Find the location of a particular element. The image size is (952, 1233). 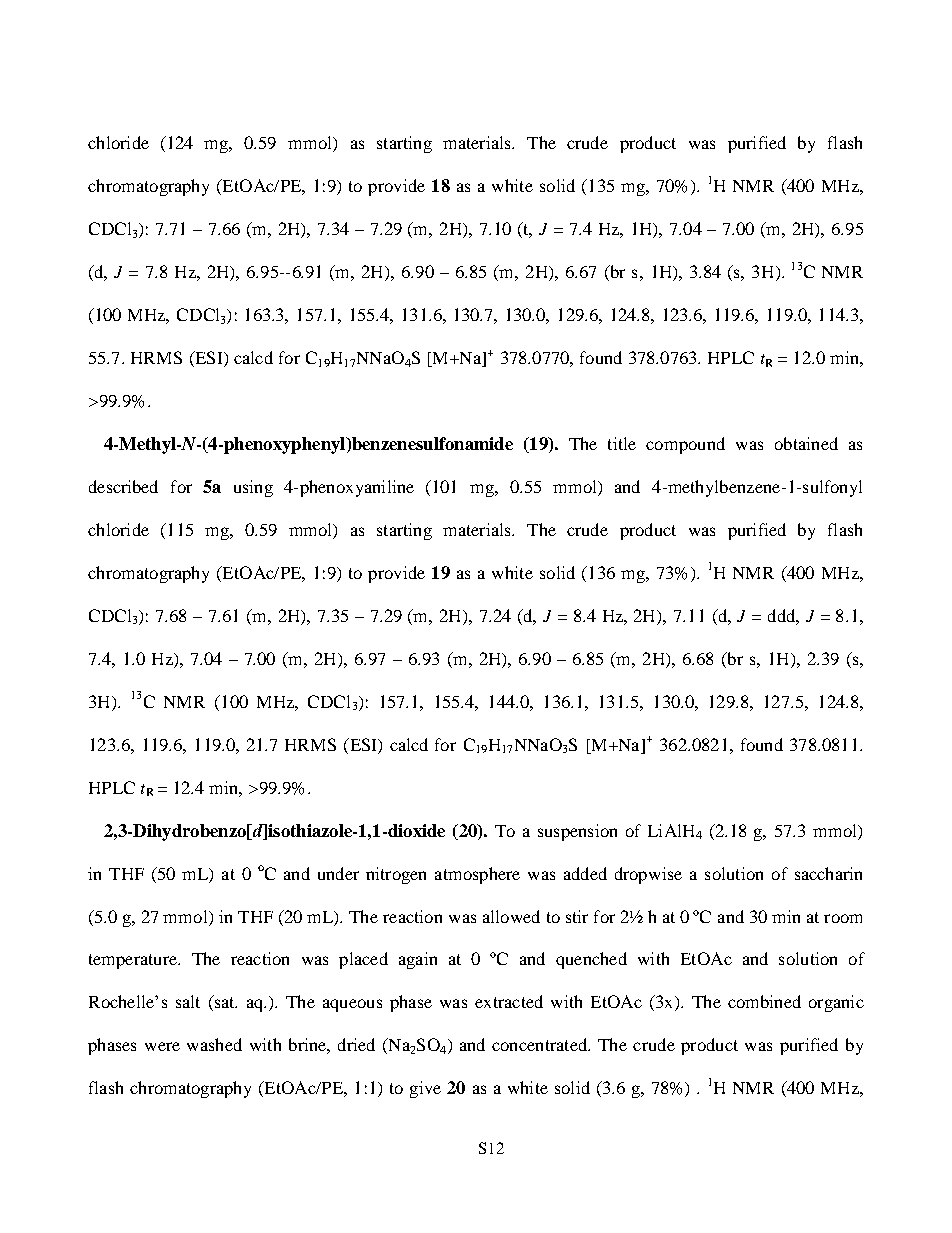

allowed is located at coordinates (511, 916).
